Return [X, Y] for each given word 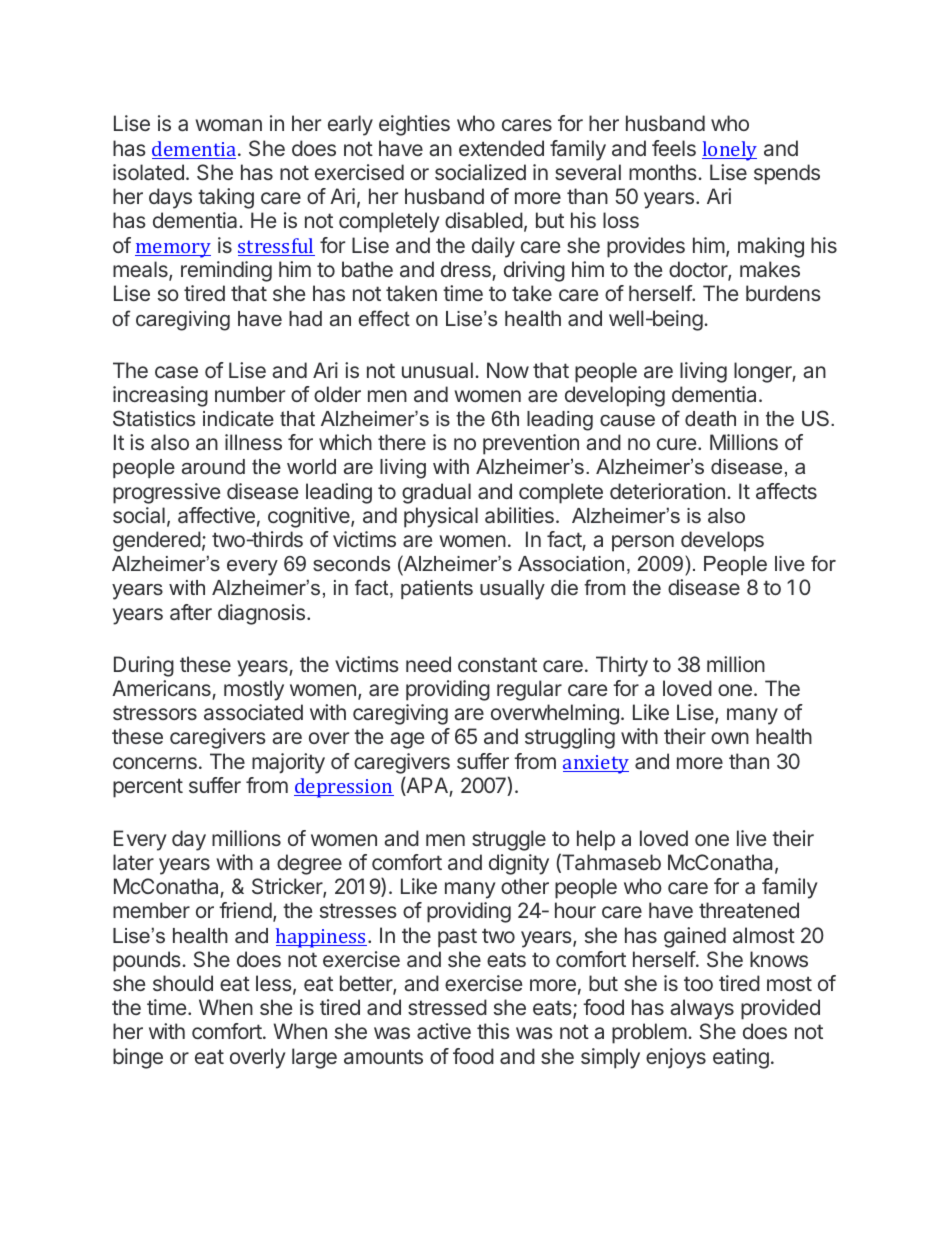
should [183, 983]
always [702, 1009]
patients [437, 589]
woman [228, 125]
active [444, 1031]
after [191, 612]
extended [501, 148]
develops [722, 541]
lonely [729, 151]
